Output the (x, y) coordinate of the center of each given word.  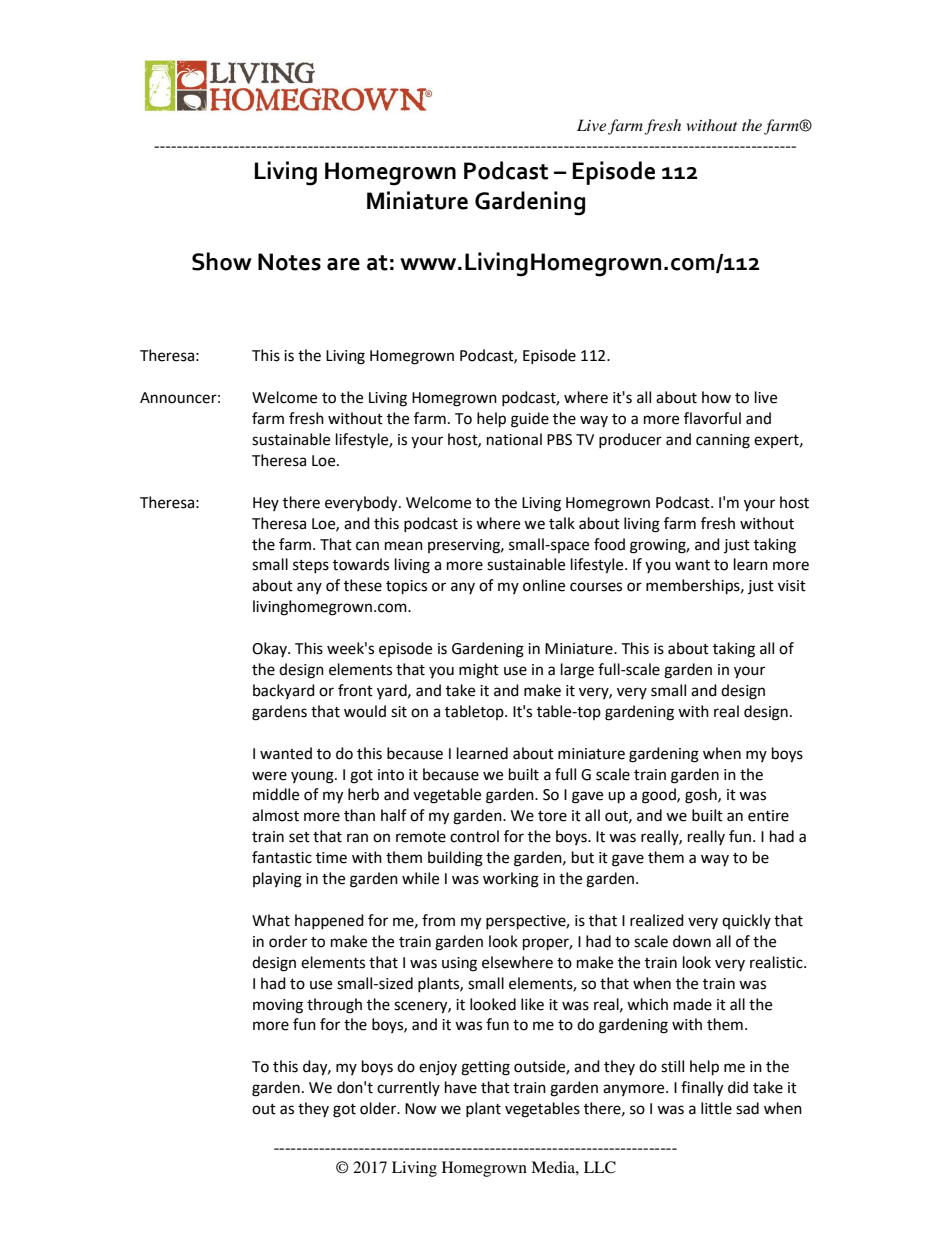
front (355, 690)
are (343, 264)
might (479, 671)
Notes (289, 262)
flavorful (712, 418)
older (379, 1108)
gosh (702, 796)
